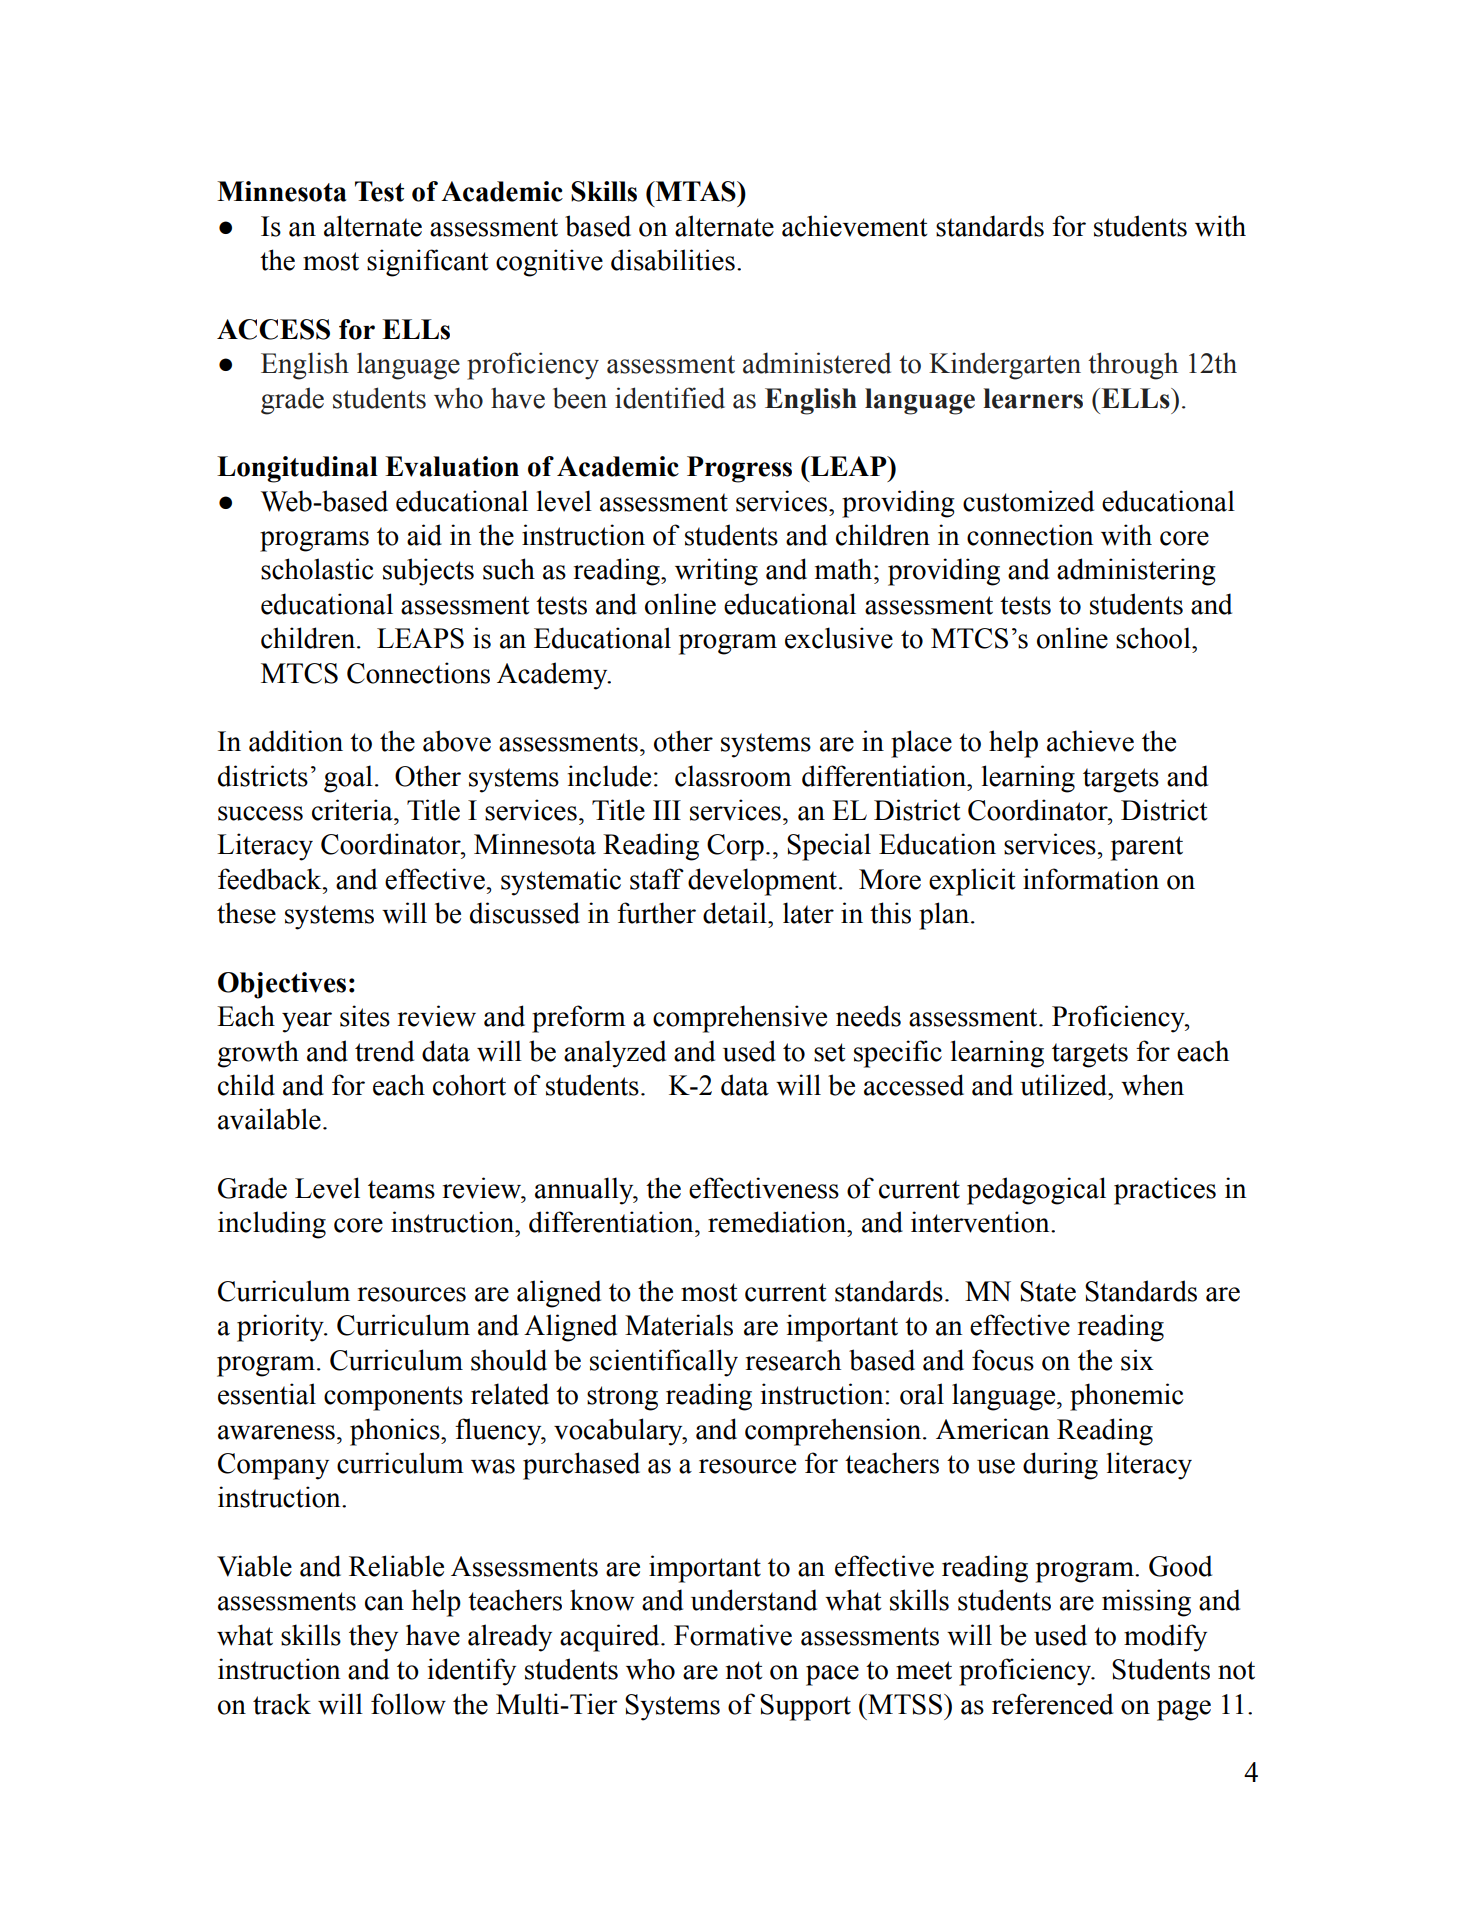 This image has width=1476, height=1910. Describe the element at coordinates (365, 1016) in the image. I see `sites` at that location.
